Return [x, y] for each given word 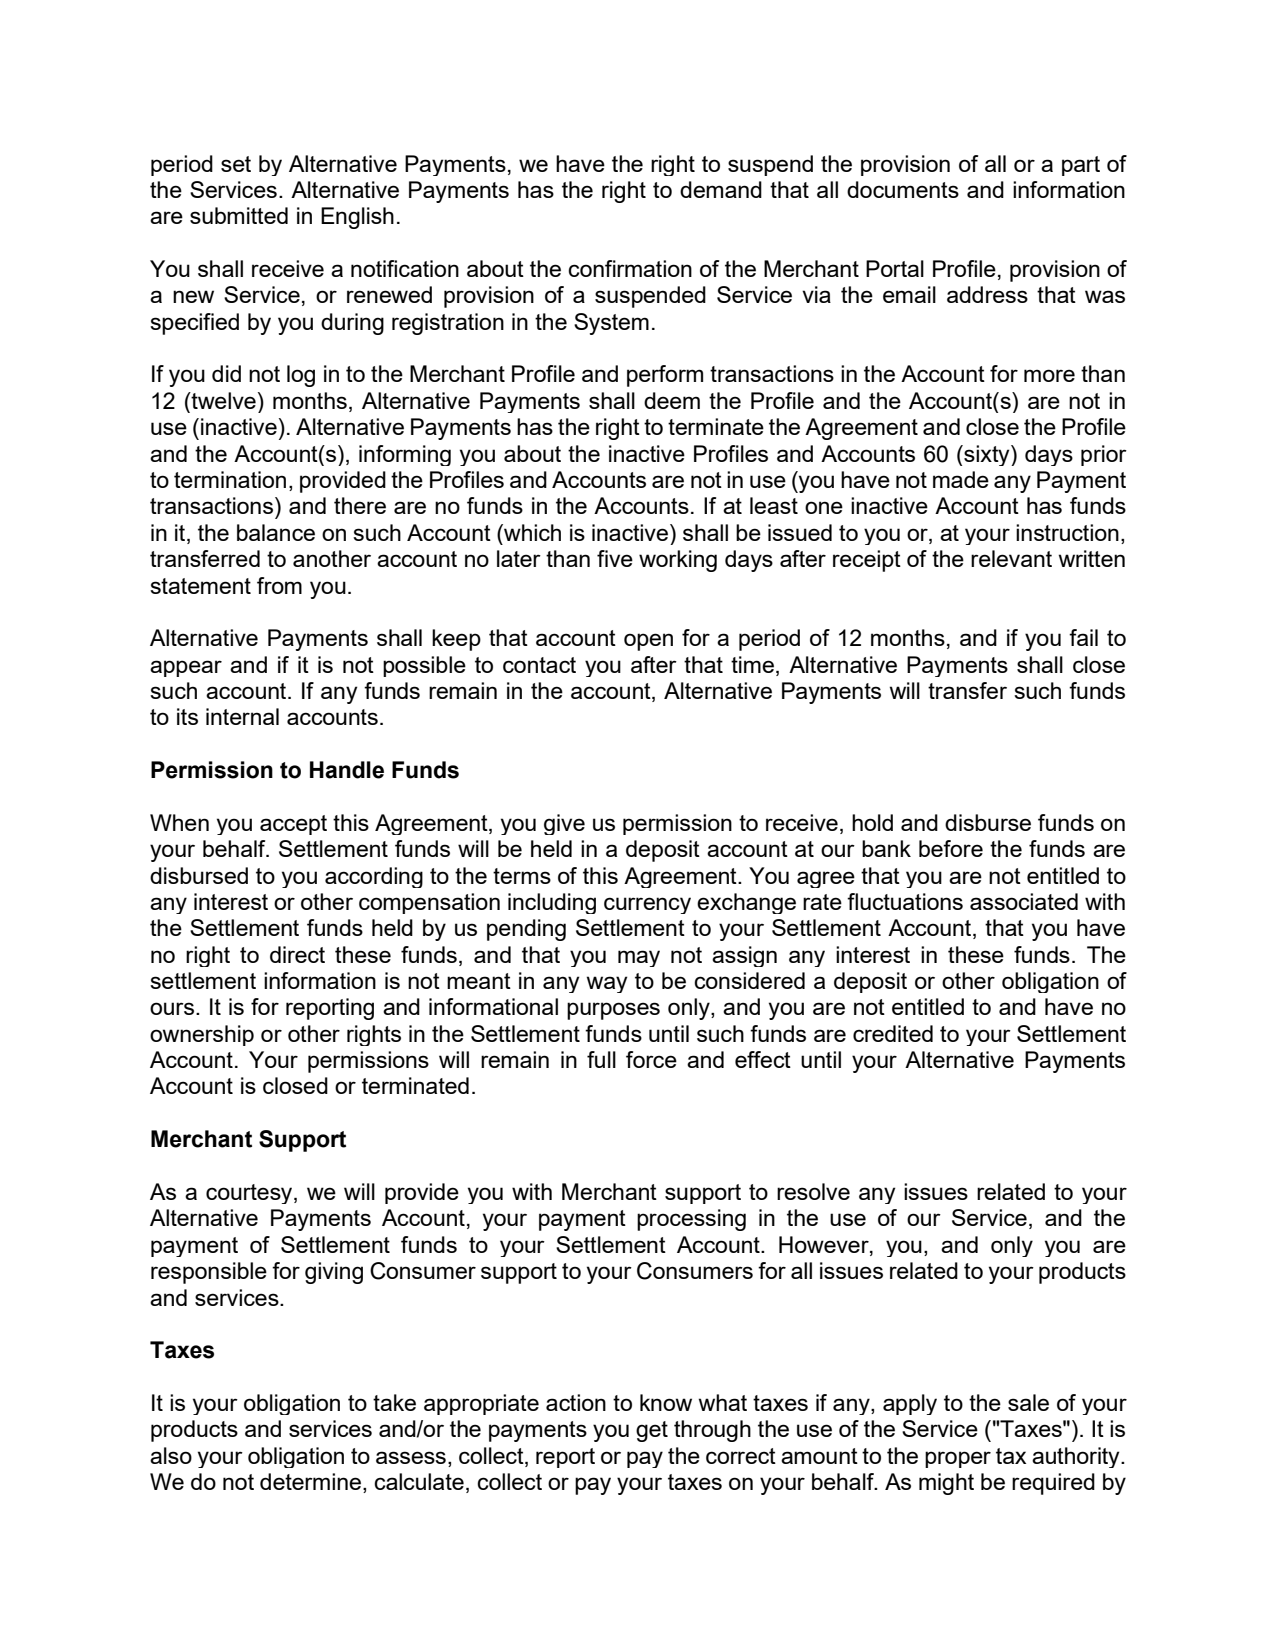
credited [893, 1033]
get [652, 1431]
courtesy [250, 1194]
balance [276, 532]
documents [903, 189]
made [961, 479]
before [951, 848]
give [564, 824]
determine [312, 1483]
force [651, 1059]
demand [721, 189]
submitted [239, 215]
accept [293, 825]
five [615, 558]
